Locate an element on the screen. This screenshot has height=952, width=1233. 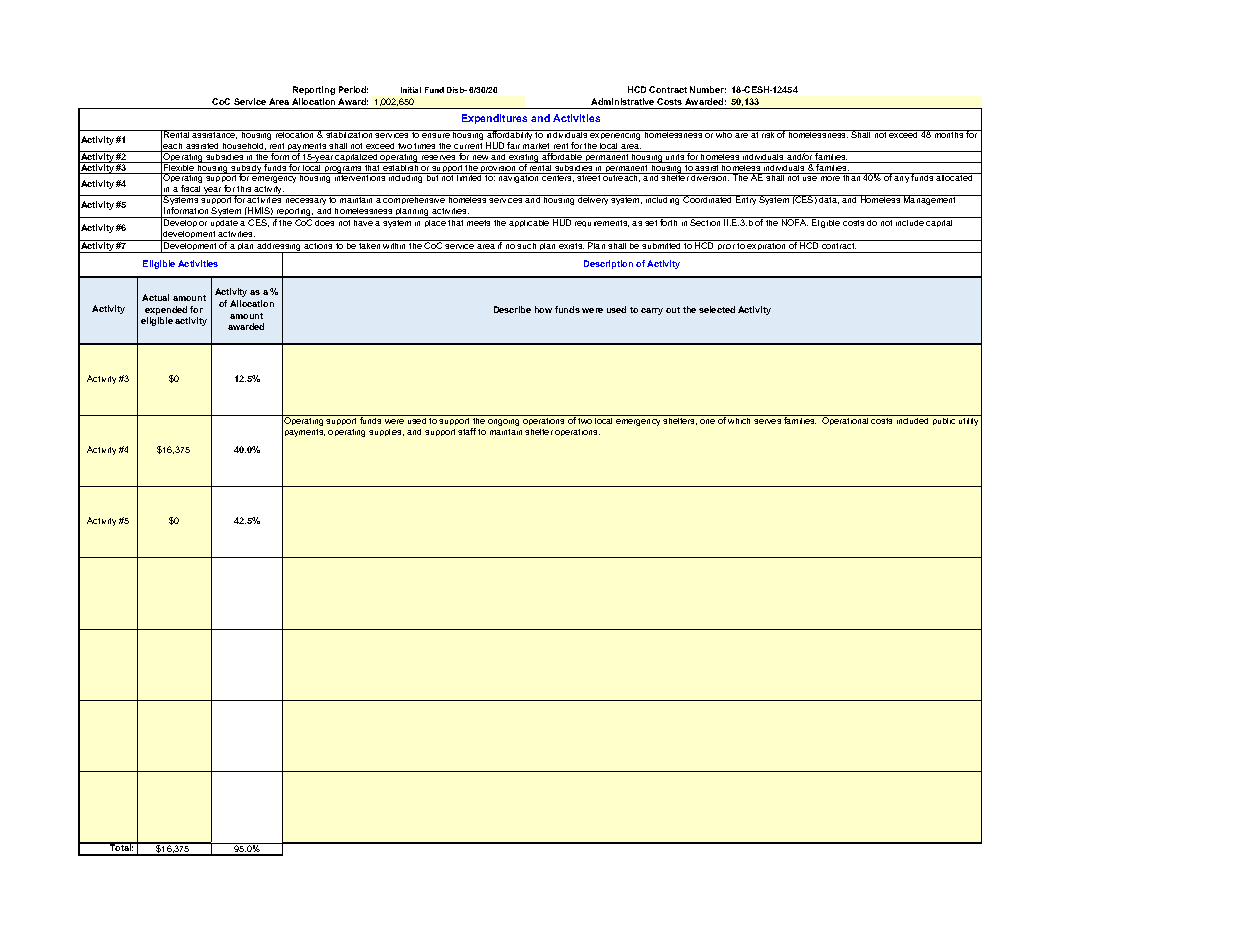
Management is located at coordinates (930, 200).
